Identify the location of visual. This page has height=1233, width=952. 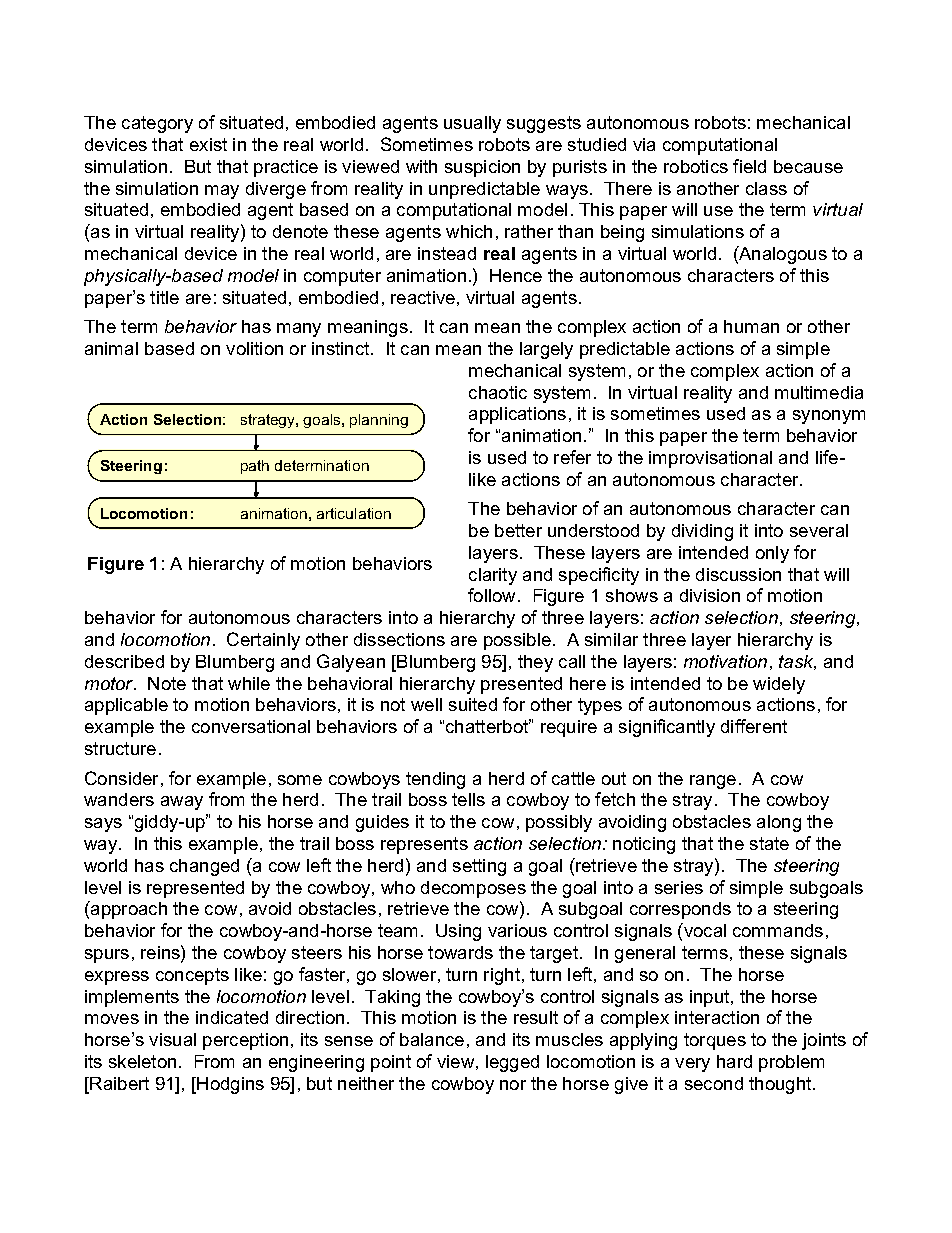
(172, 1039).
